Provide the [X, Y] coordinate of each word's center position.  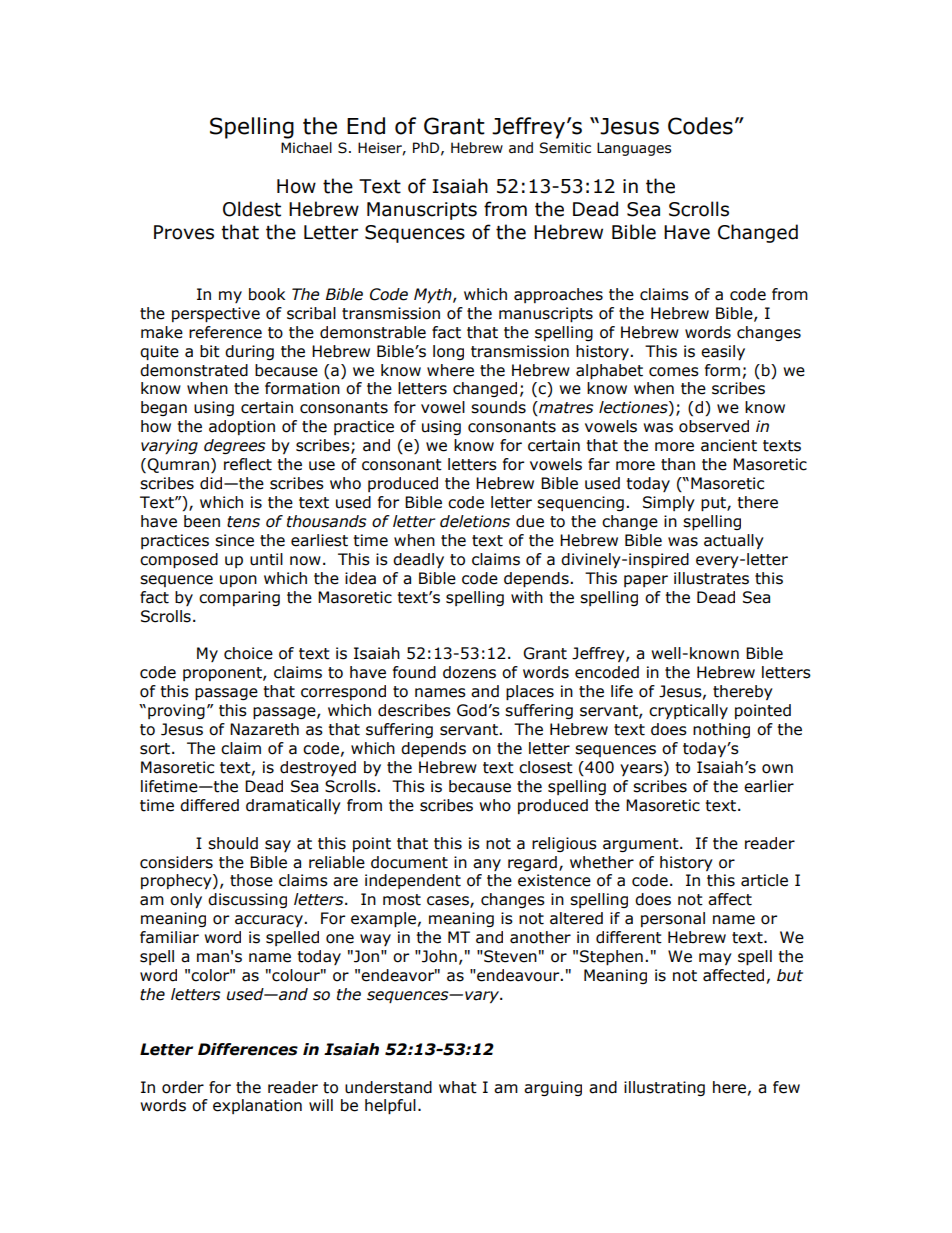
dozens [469, 672]
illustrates [711, 578]
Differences [248, 1049]
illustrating [664, 1088]
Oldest [252, 209]
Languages [634, 149]
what [458, 1087]
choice [248, 653]
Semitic [565, 148]
